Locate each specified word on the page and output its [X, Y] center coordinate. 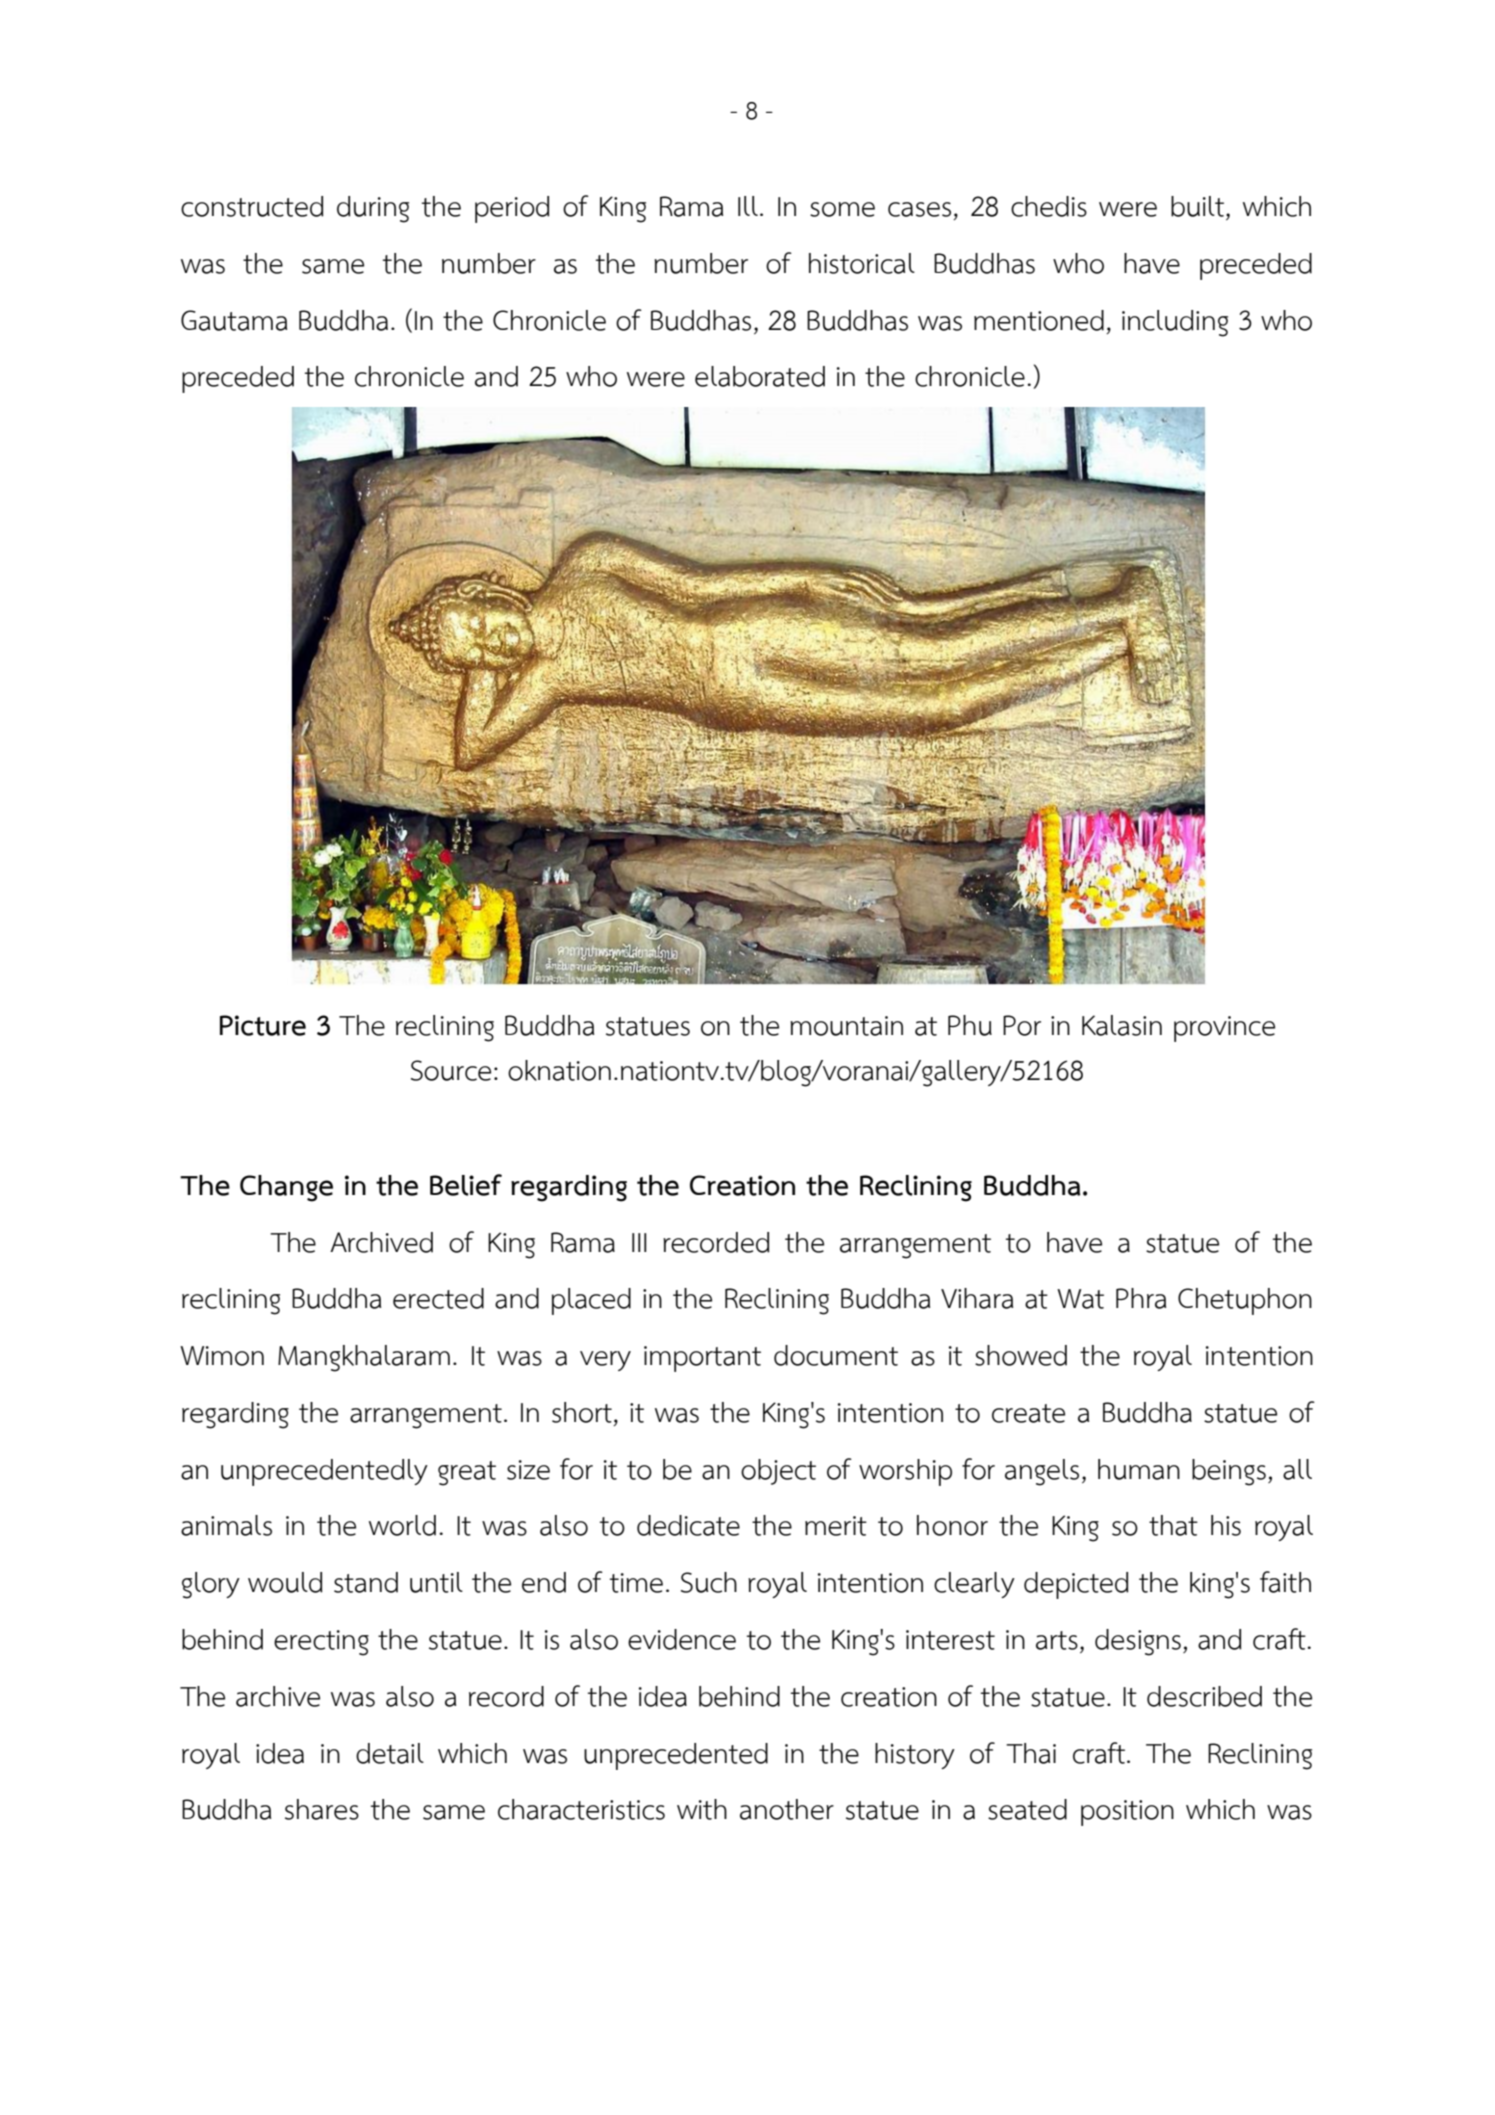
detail [390, 1753]
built [1199, 206]
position [1127, 1813]
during [373, 209]
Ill [748, 206]
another [787, 1809]
